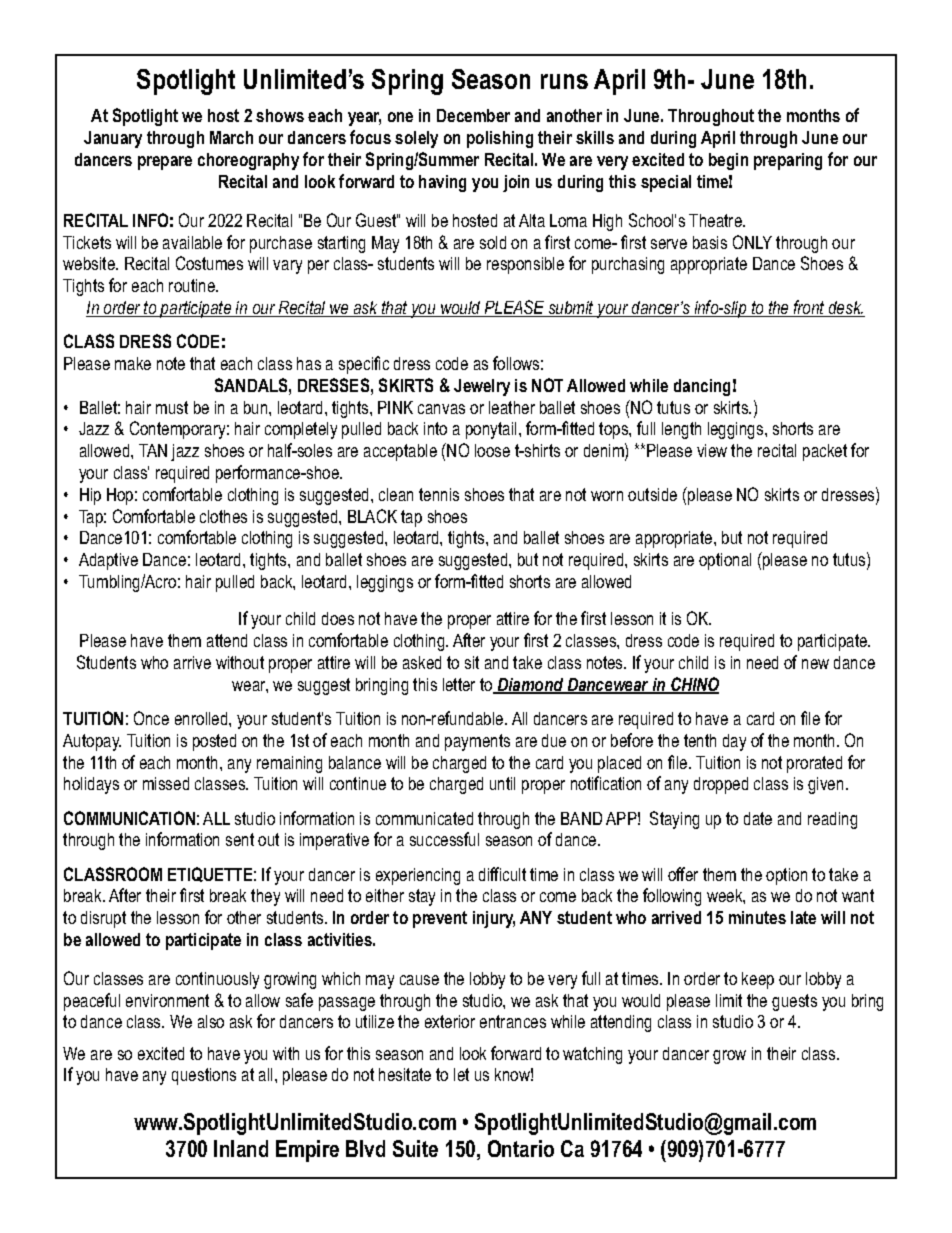 This screenshot has height=1233, width=952. I want to click on March, so click(231, 137).
